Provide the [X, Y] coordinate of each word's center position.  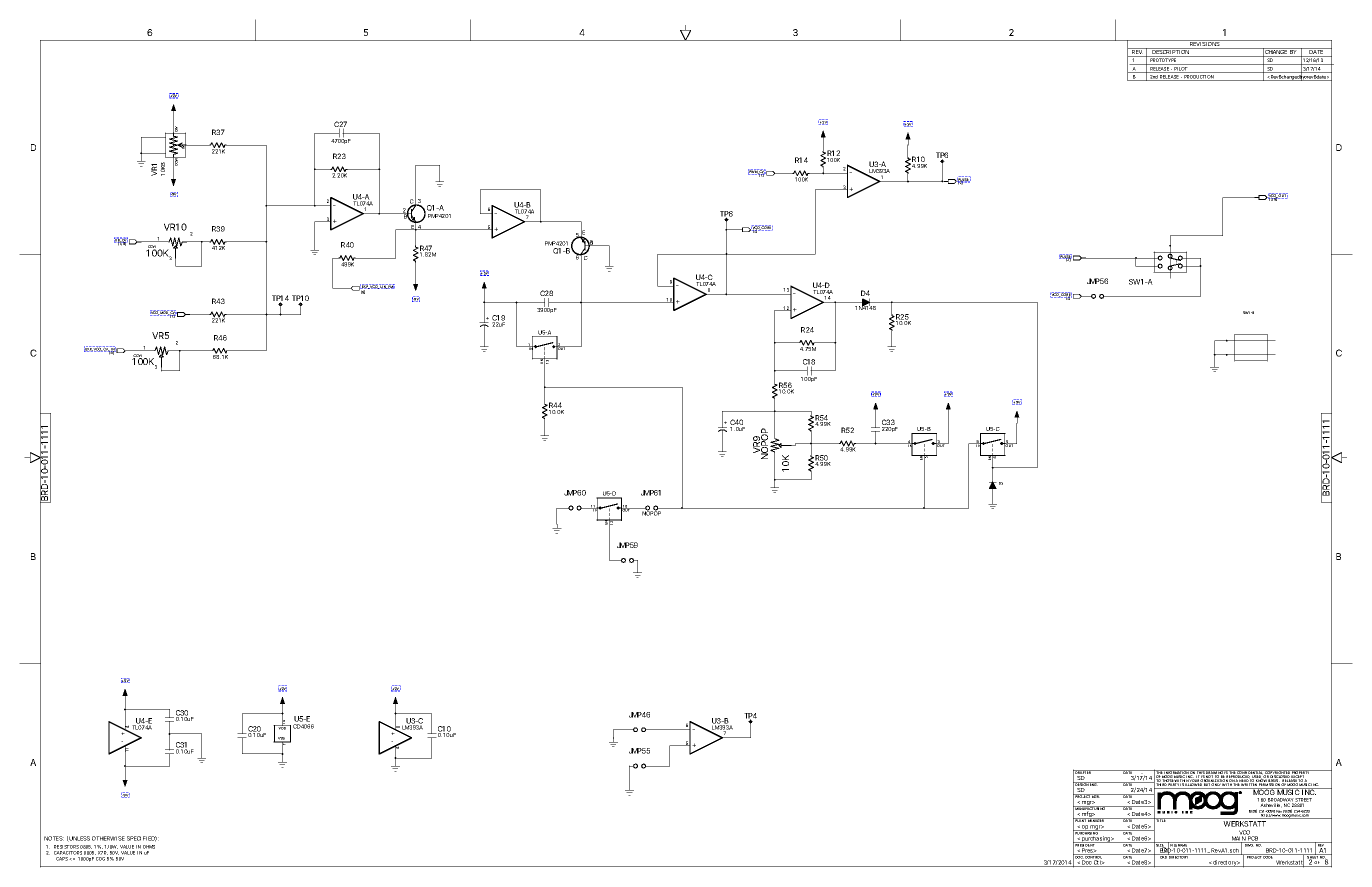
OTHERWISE [108, 838]
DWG [1249, 844]
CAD [1163, 856]
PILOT [1181, 70]
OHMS [149, 847]
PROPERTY [1301, 773]
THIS [1200, 773]
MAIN [1238, 838]
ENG [1094, 784]
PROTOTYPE [1163, 61]
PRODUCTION [1199, 78]
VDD [282, 727]
